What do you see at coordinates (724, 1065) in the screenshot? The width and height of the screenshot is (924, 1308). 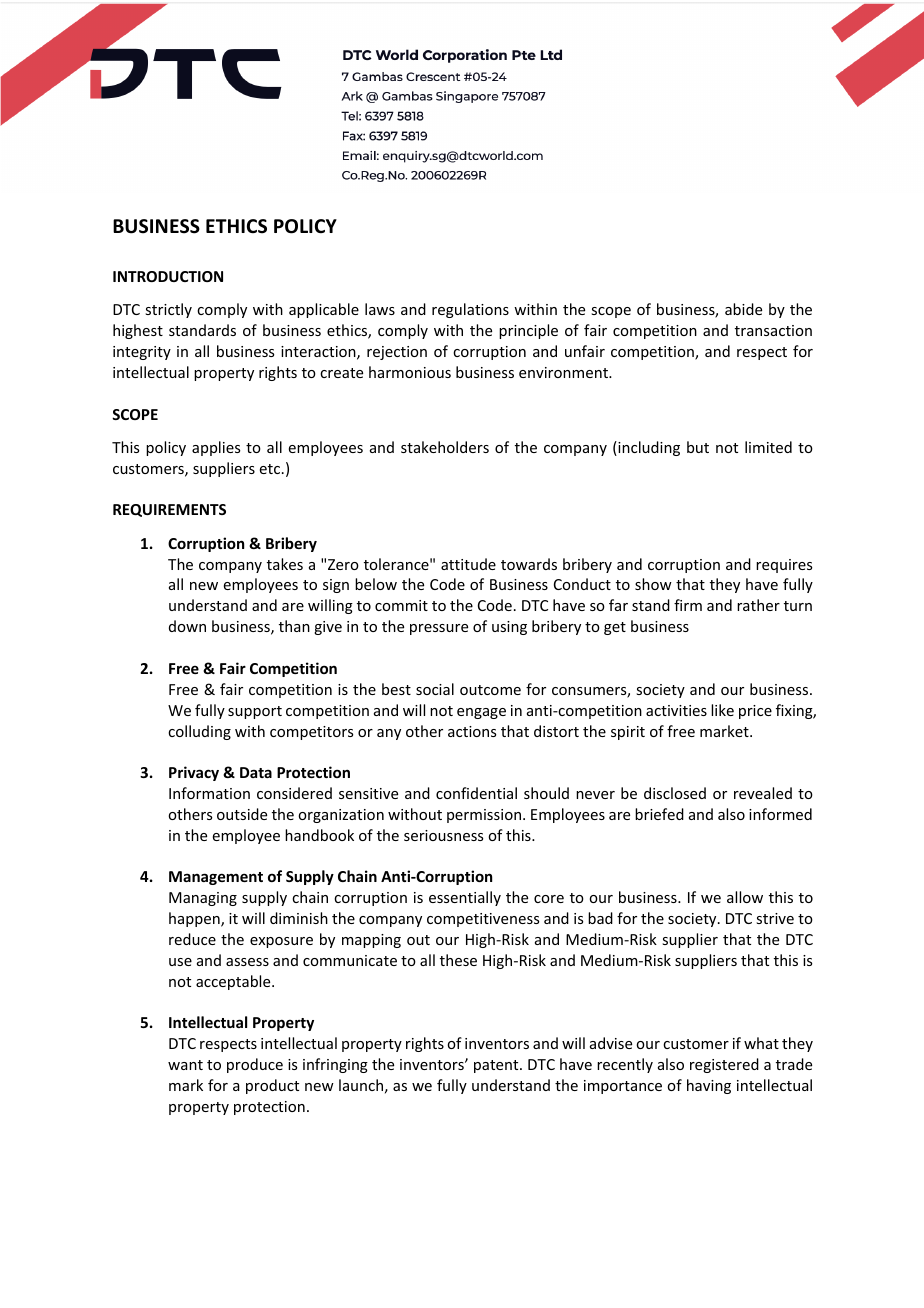 I see `registered` at bounding box center [724, 1065].
